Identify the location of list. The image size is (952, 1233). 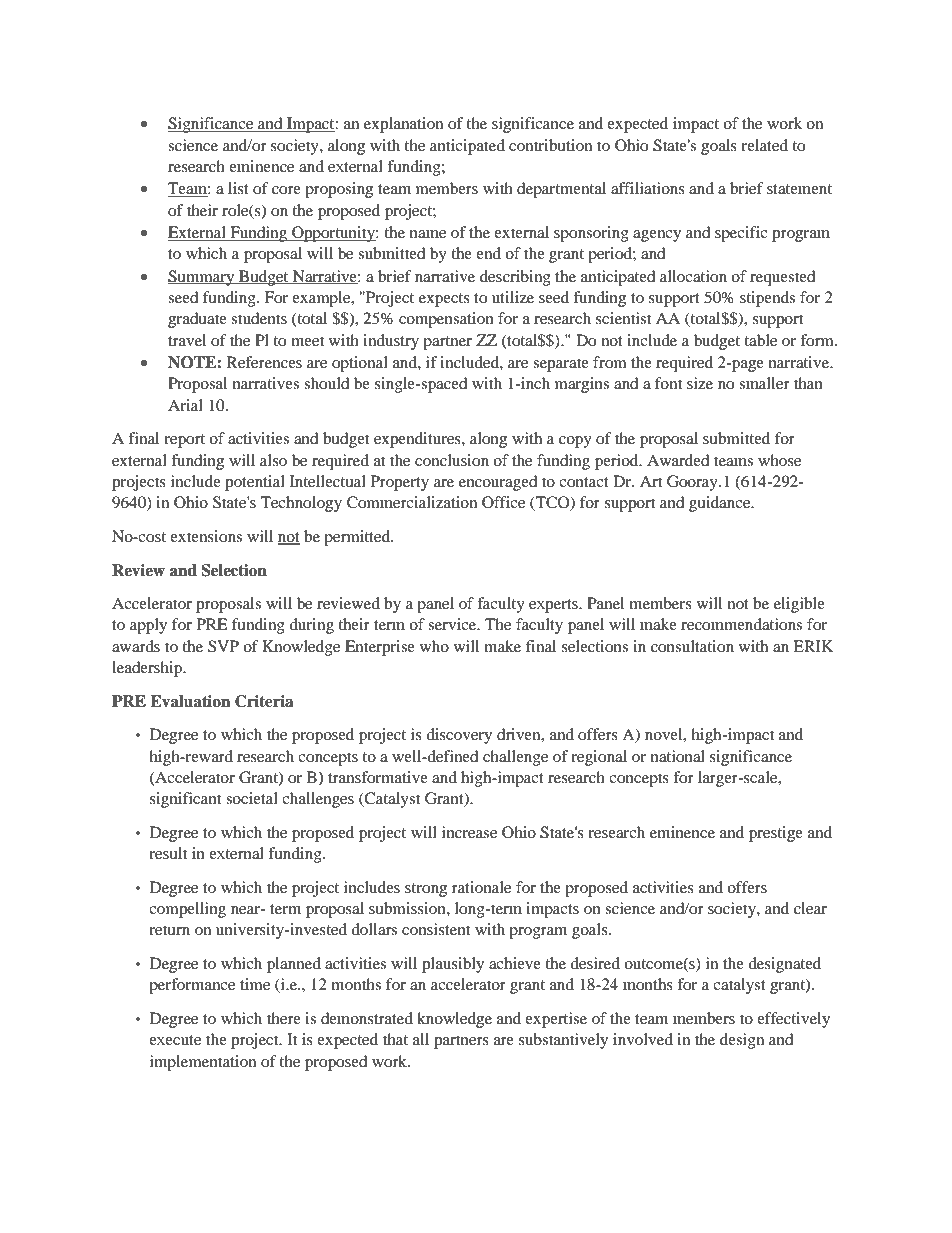
(238, 188).
